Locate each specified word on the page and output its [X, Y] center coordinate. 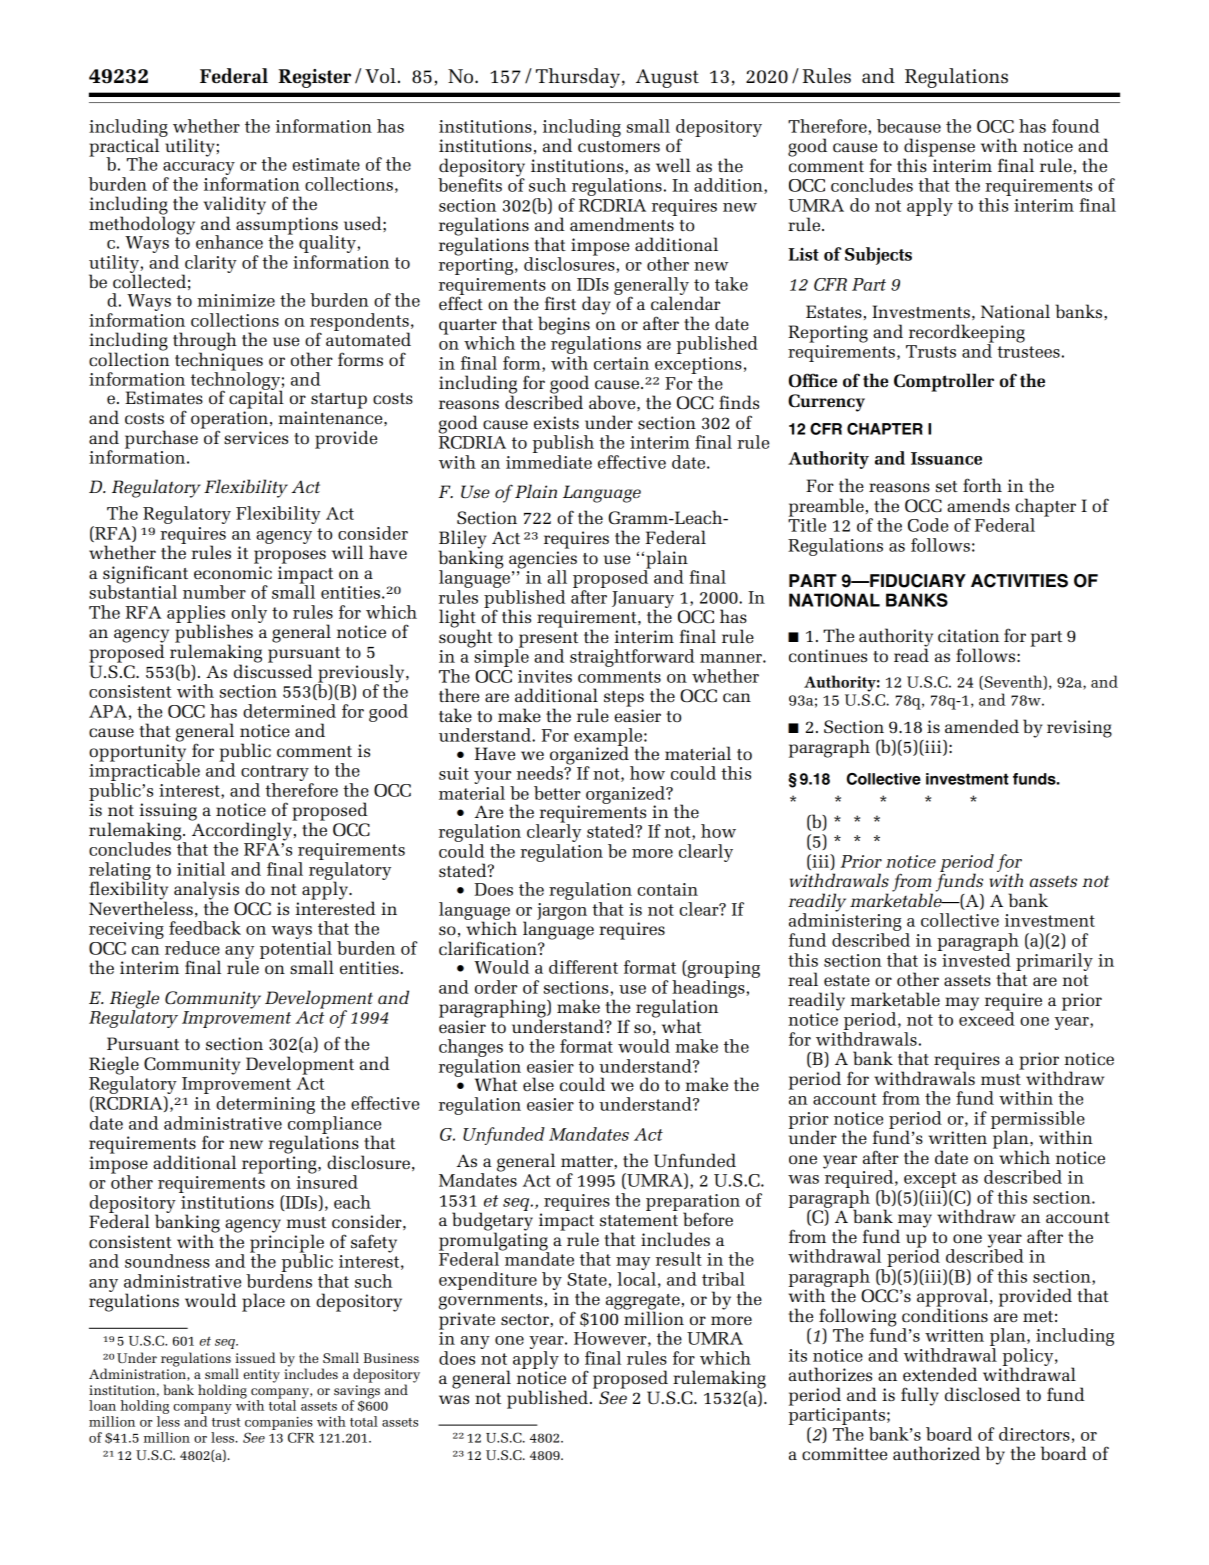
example [609, 738]
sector [526, 1319]
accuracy [199, 170]
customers [619, 146]
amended [982, 726]
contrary [275, 773]
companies [279, 1423]
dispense [939, 148]
